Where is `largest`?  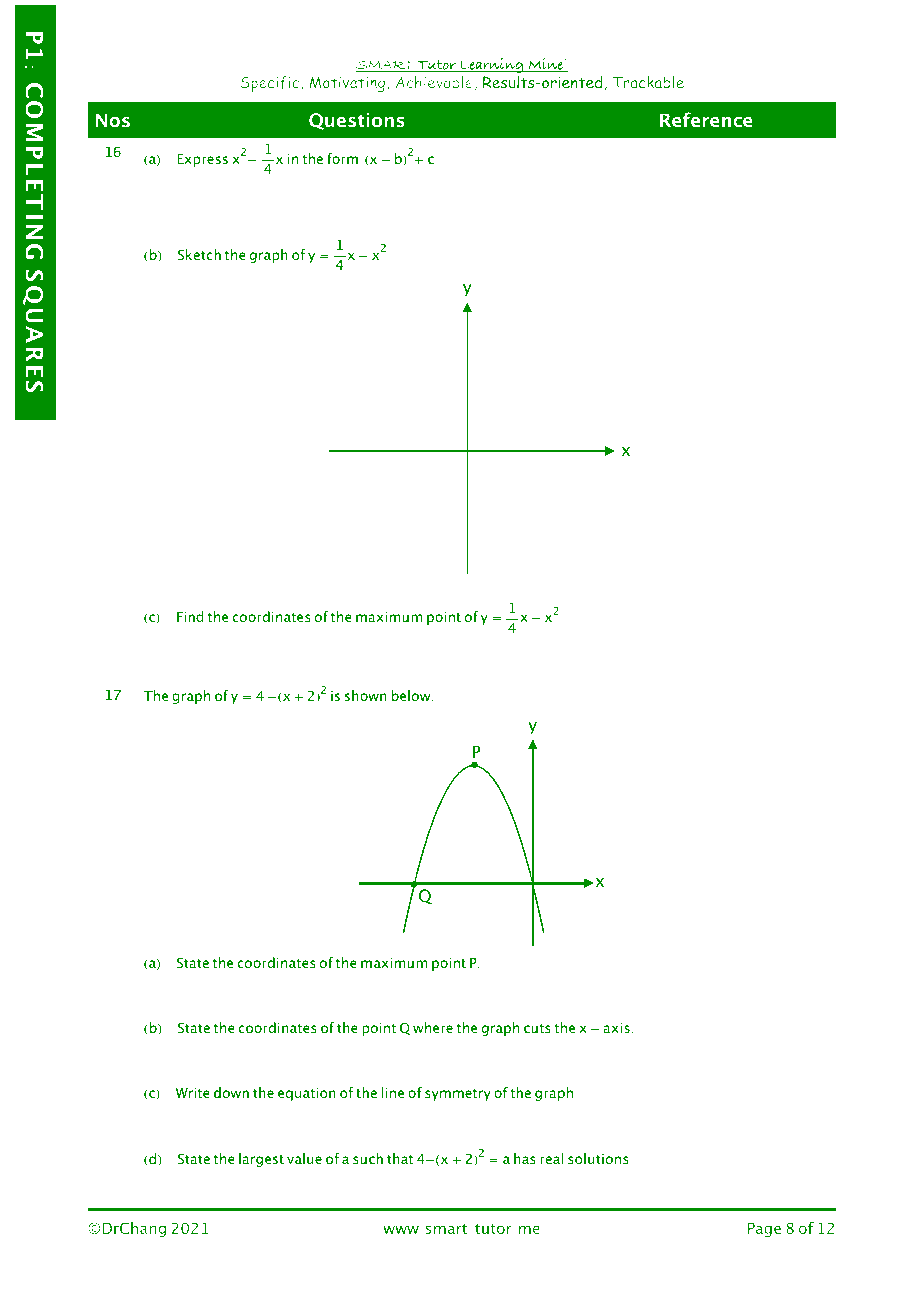 largest is located at coordinates (261, 1160).
